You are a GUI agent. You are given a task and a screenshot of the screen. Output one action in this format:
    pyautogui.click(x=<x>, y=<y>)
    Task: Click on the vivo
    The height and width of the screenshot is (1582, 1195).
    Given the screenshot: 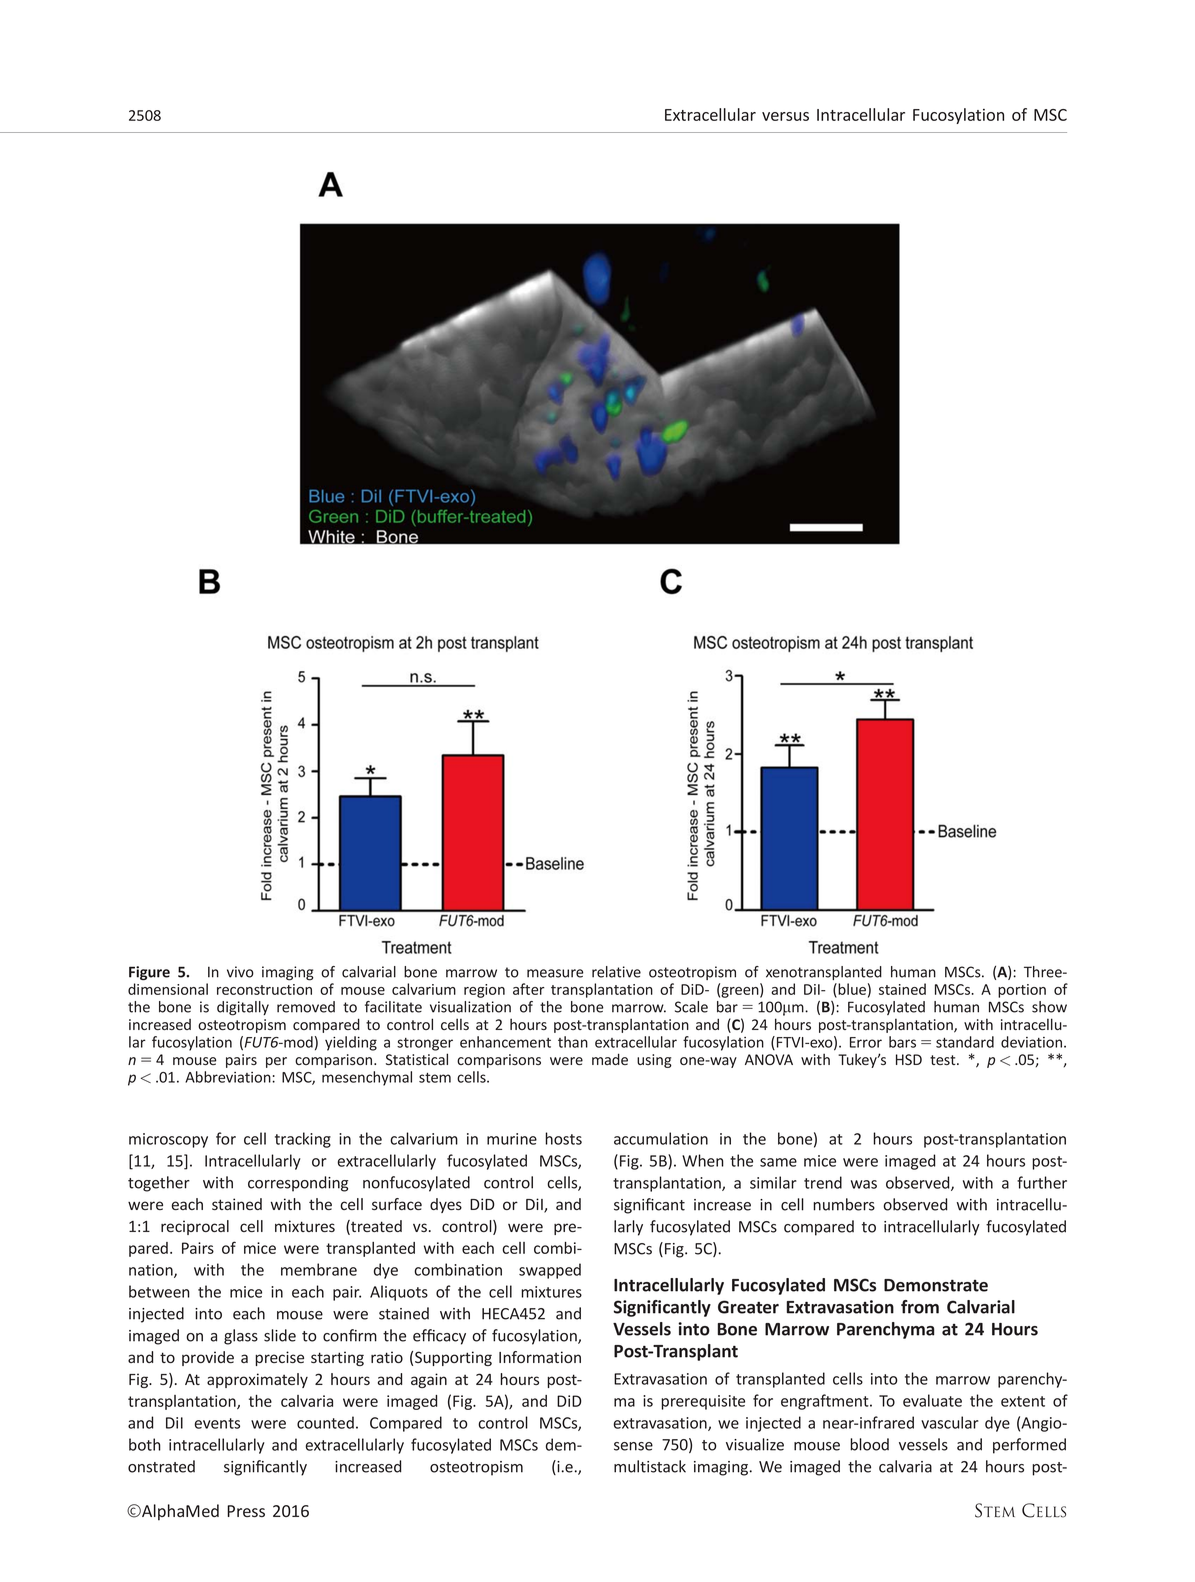 What is the action you would take?
    pyautogui.click(x=240, y=972)
